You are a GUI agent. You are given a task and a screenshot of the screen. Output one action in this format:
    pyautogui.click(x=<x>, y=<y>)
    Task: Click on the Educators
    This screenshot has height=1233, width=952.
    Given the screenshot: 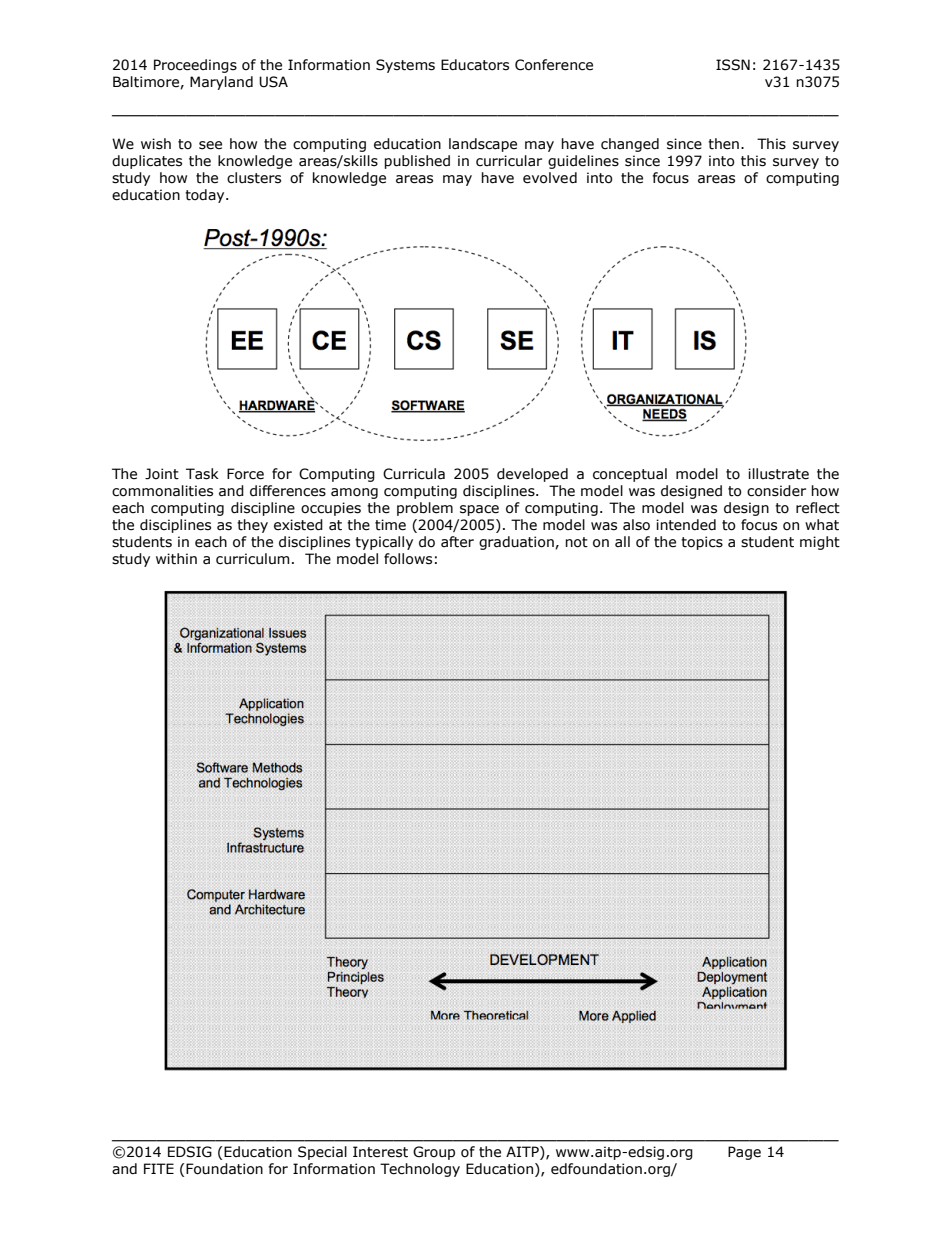 What is the action you would take?
    pyautogui.click(x=475, y=65)
